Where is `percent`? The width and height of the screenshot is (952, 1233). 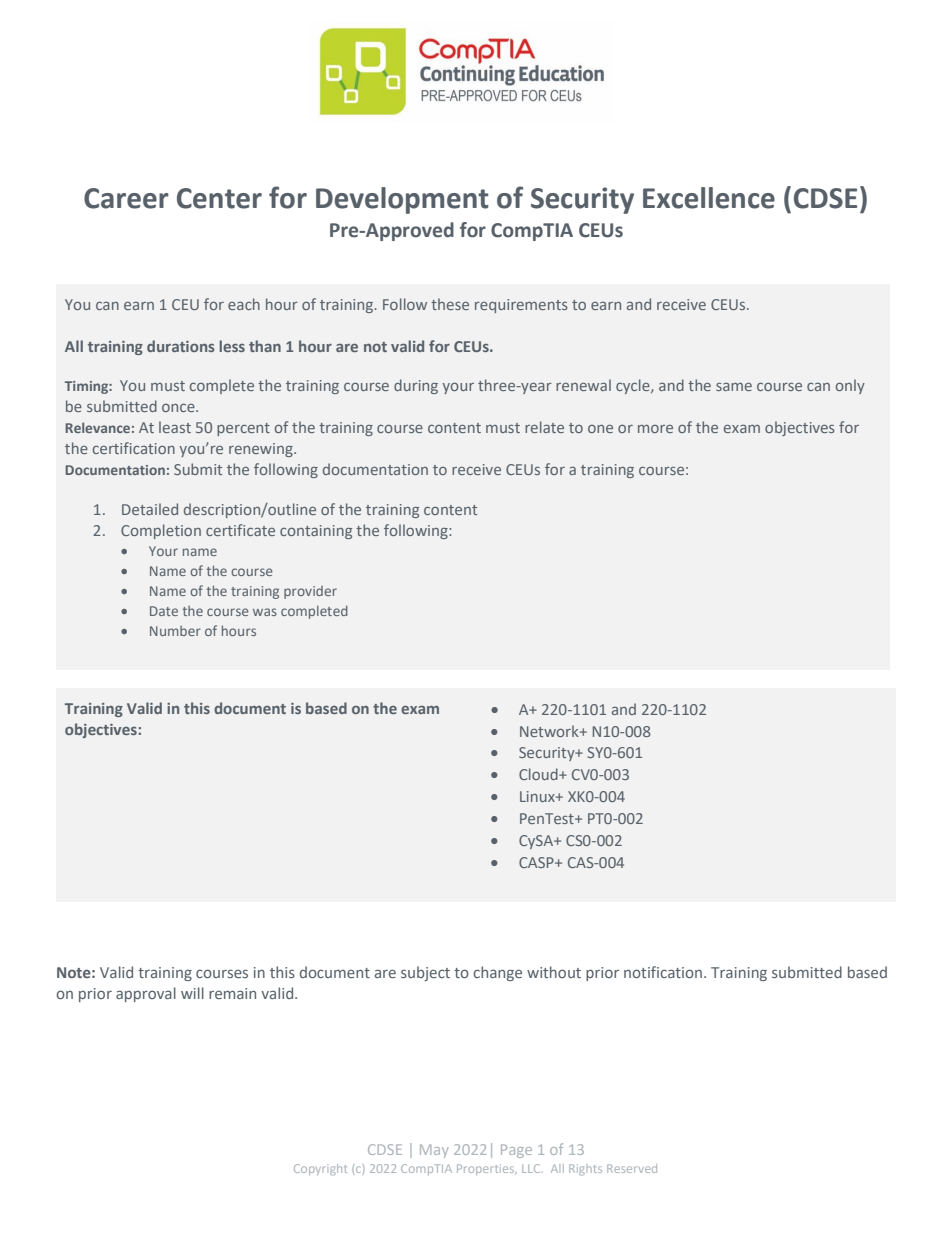 percent is located at coordinates (243, 429).
